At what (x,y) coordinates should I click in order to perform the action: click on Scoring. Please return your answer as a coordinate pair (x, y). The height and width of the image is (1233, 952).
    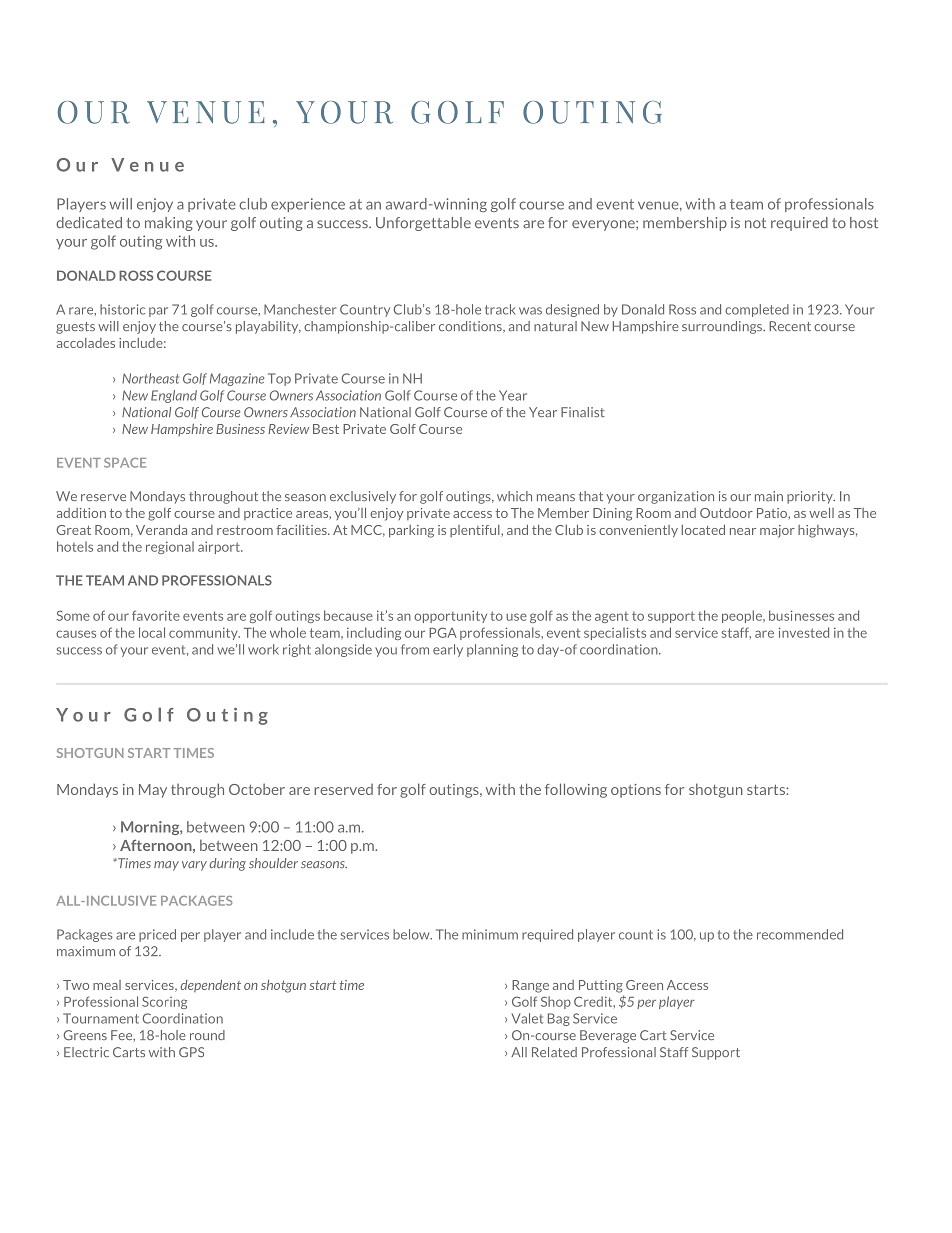
    Looking at the image, I should click on (164, 1002).
